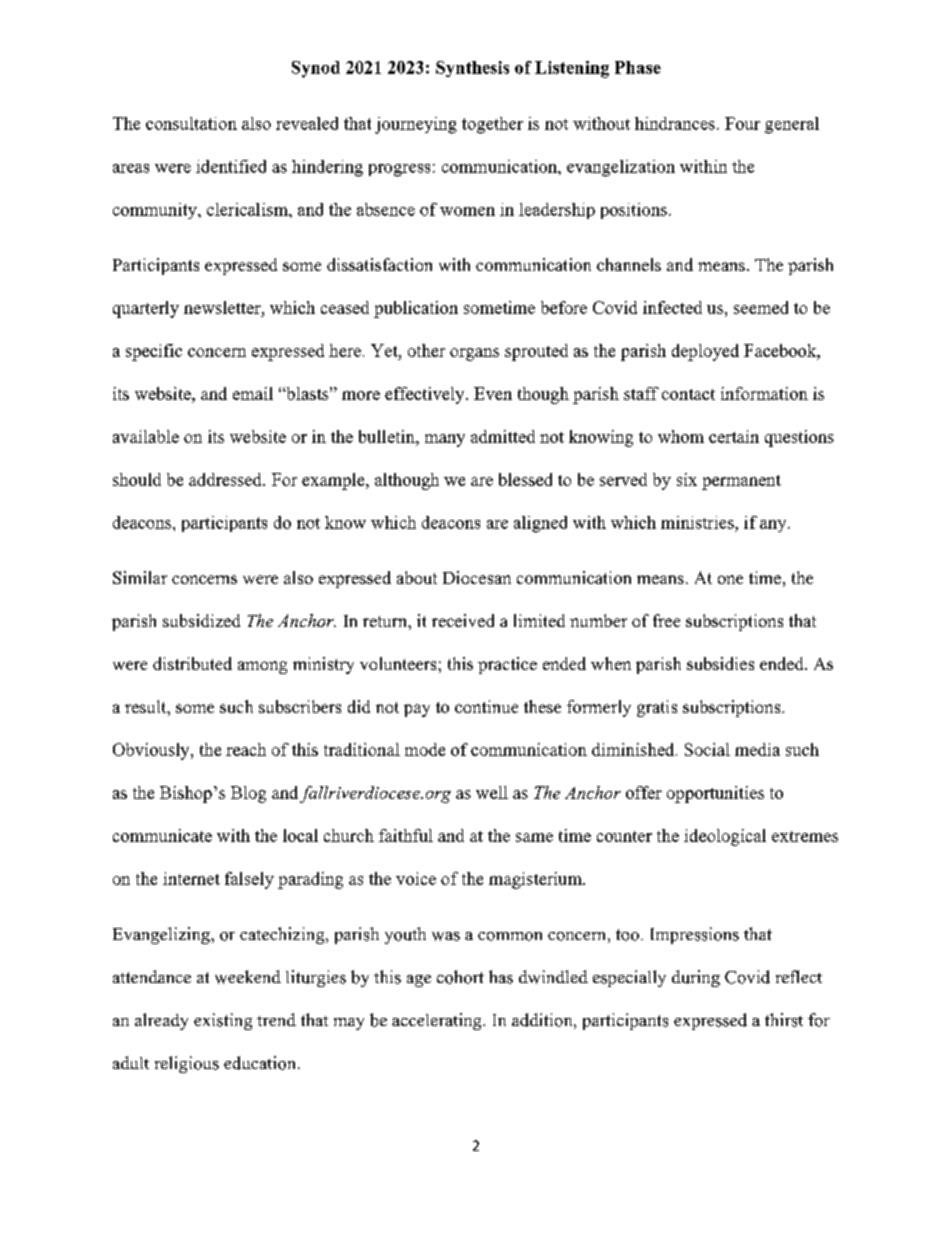 Image resolution: width=952 pixels, height=1233 pixels. Describe the element at coordinates (140, 577) in the document. I see `Similar` at that location.
